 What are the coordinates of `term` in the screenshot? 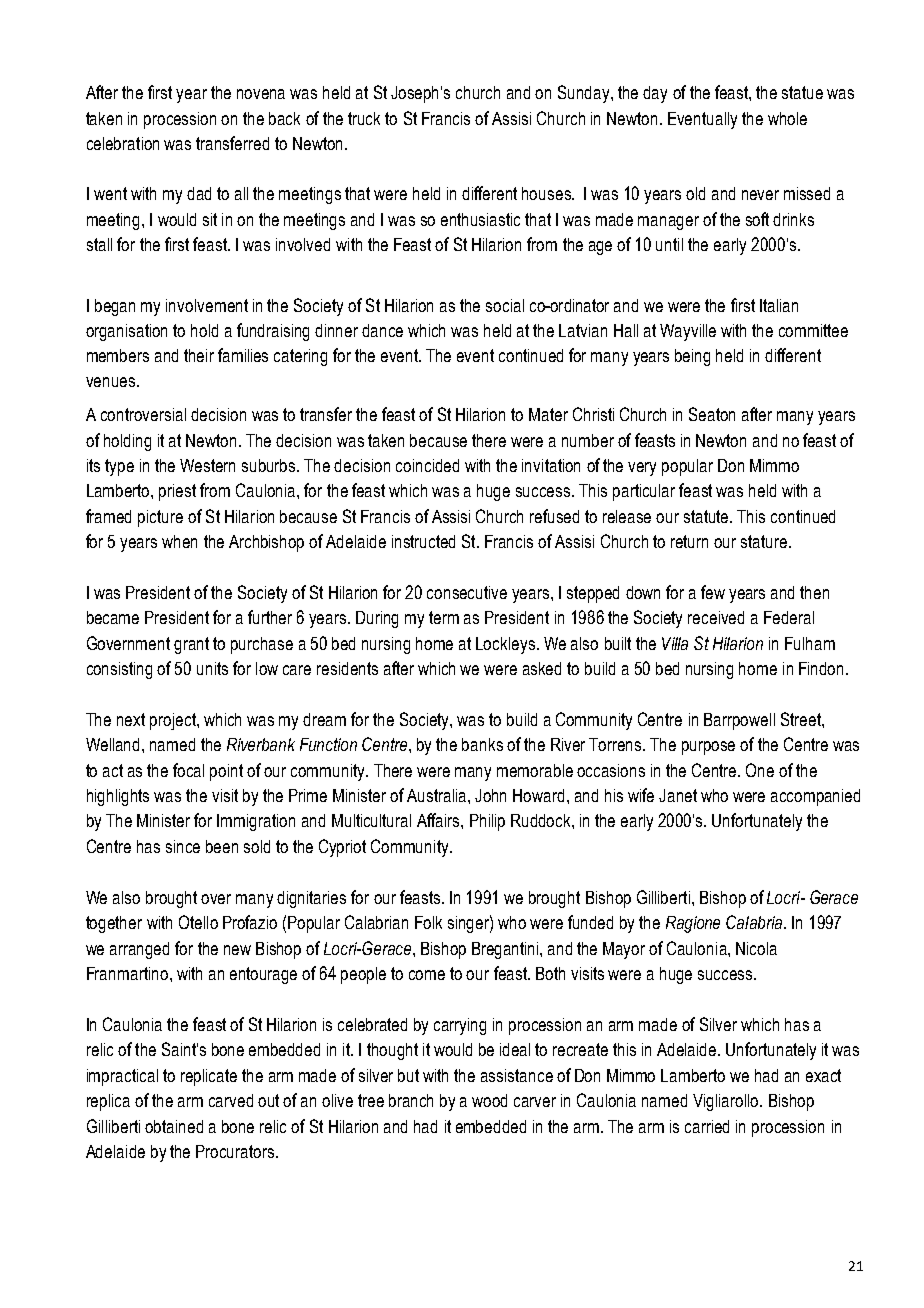 It's located at (444, 617).
